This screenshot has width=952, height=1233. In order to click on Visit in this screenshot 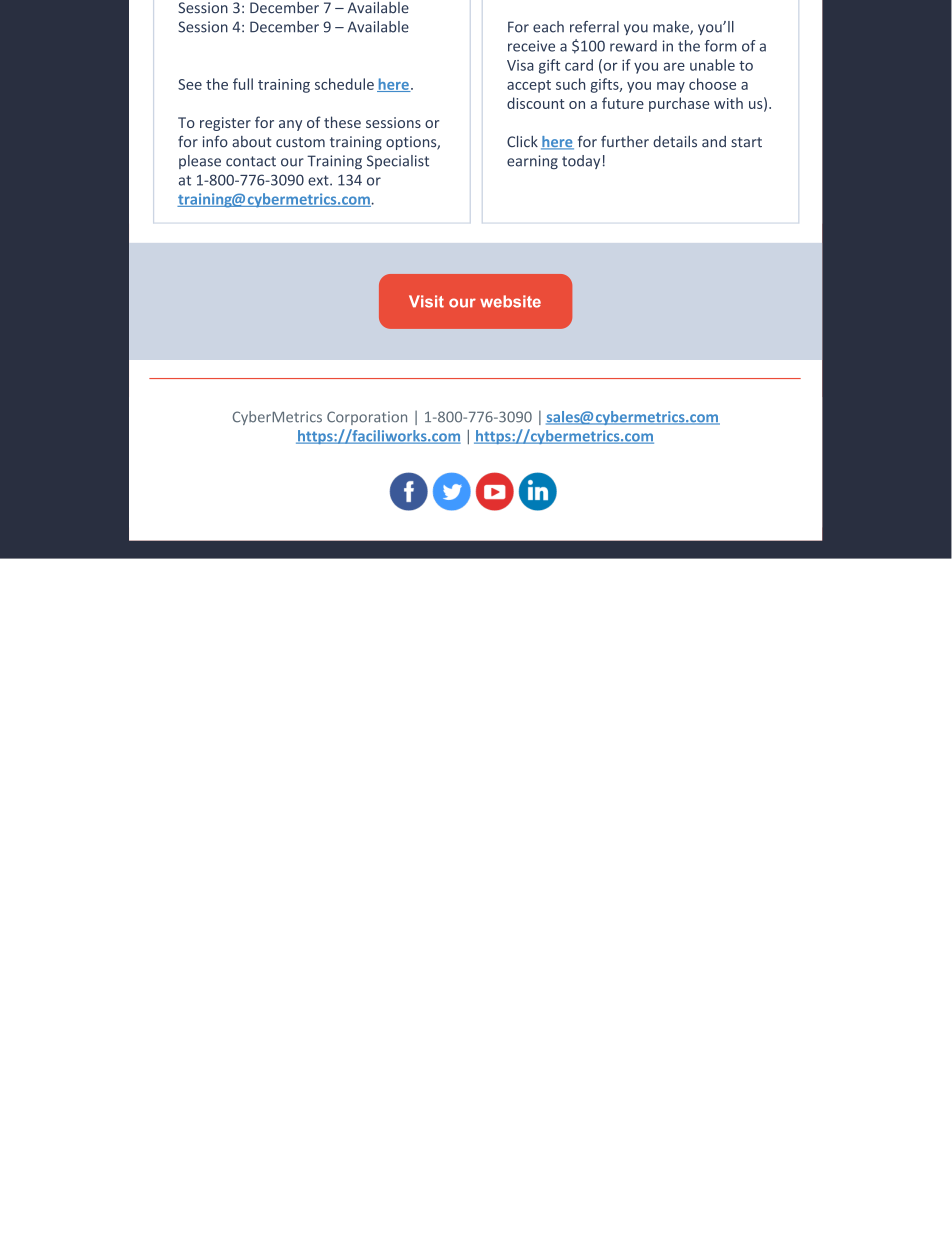, I will do `click(426, 301)`.
